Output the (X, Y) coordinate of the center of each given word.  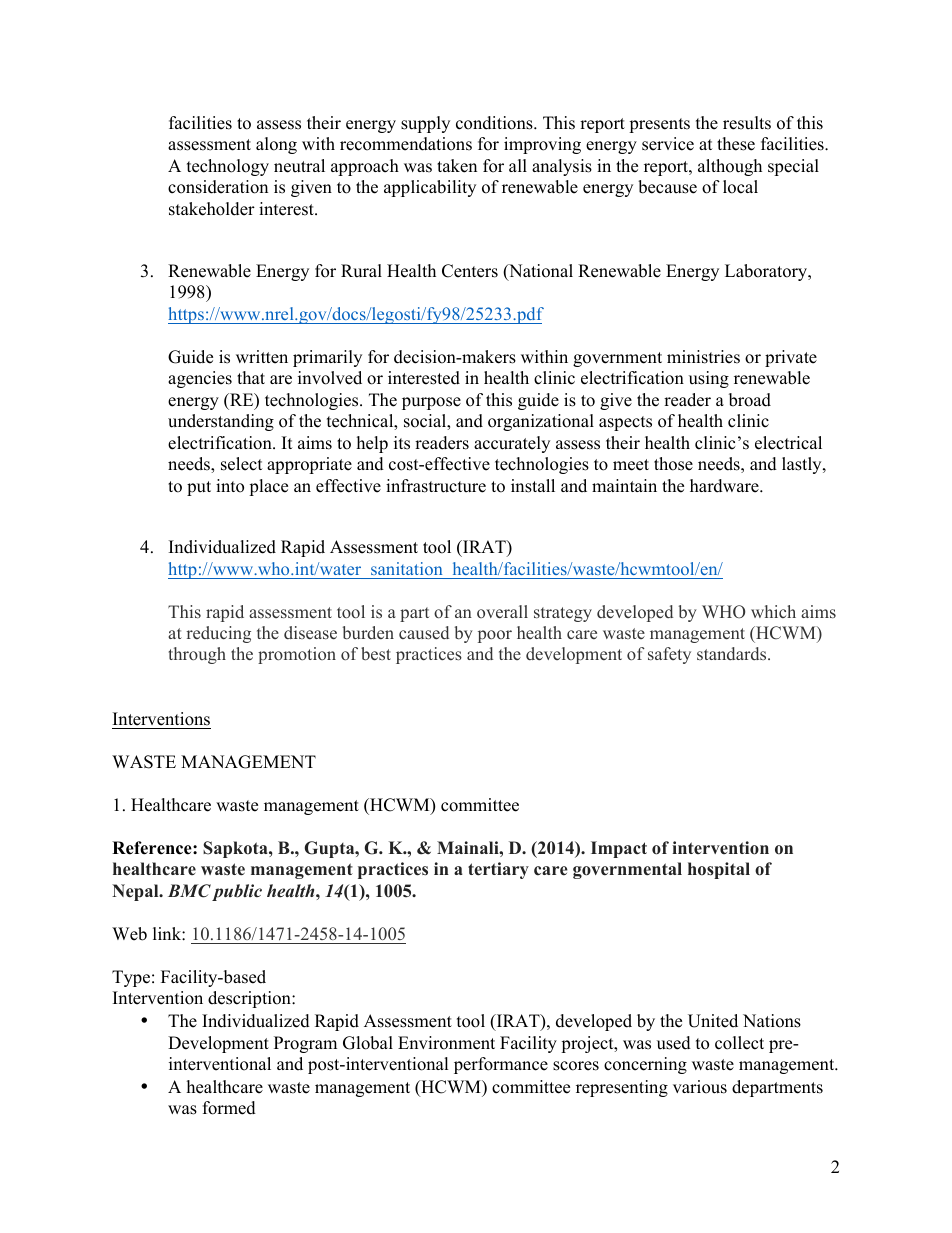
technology (228, 167)
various (700, 1087)
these (736, 144)
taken (457, 166)
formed (229, 1108)
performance (501, 1065)
